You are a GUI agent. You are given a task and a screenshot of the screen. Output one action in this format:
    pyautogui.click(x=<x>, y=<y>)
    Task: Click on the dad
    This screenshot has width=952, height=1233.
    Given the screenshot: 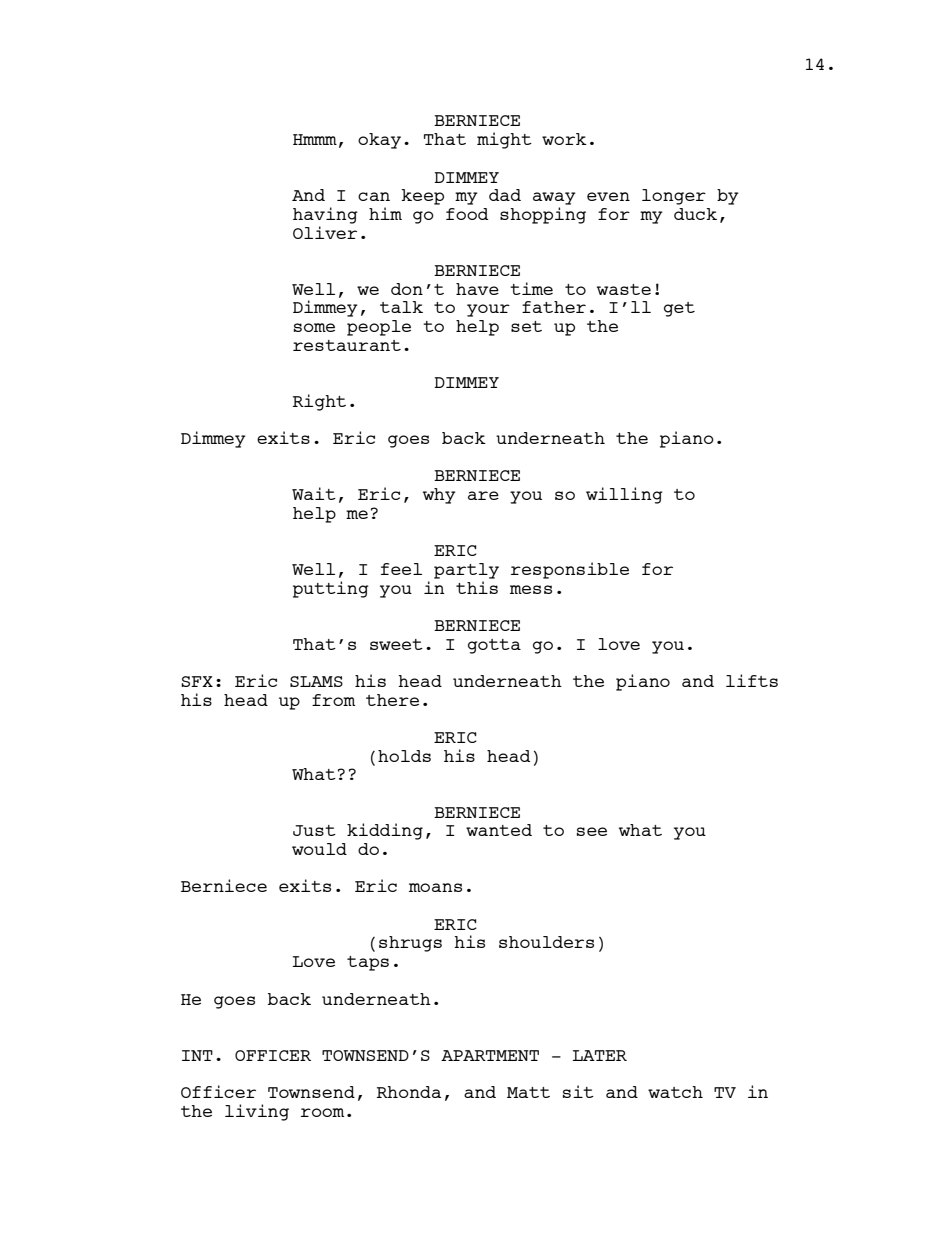 What is the action you would take?
    pyautogui.click(x=505, y=195)
